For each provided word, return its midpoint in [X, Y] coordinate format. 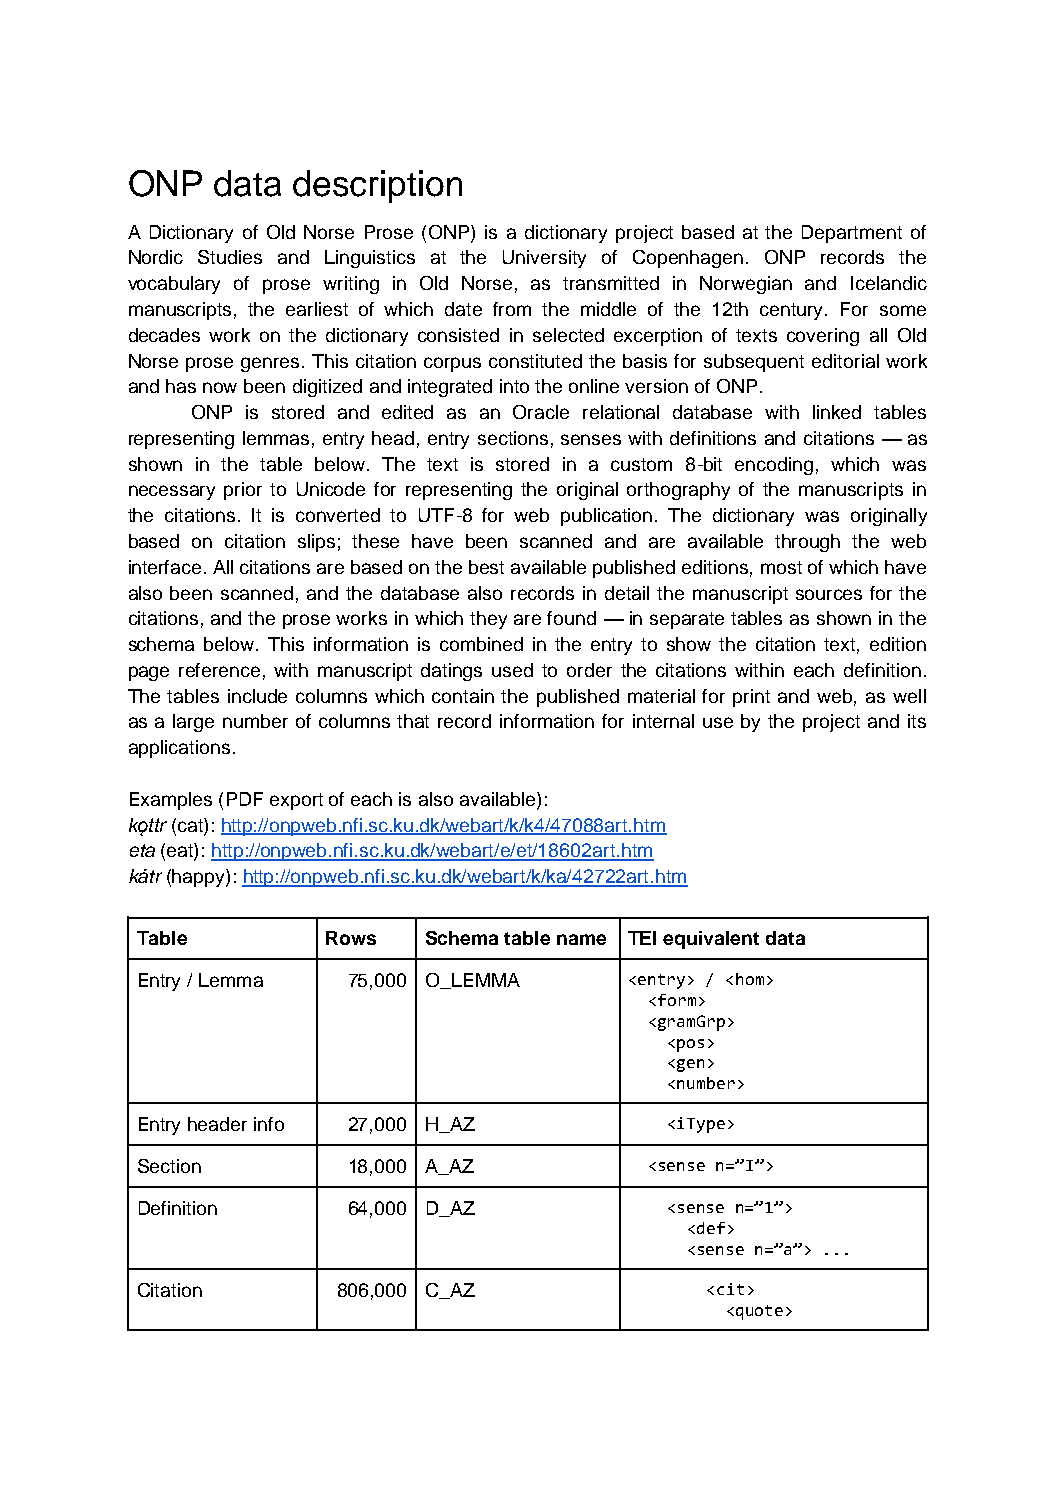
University [544, 259]
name [581, 939]
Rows [351, 938]
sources [829, 594]
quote [759, 1312]
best [486, 567]
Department [852, 234]
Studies [230, 257]
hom [750, 979]
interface [165, 567]
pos [690, 1045]
